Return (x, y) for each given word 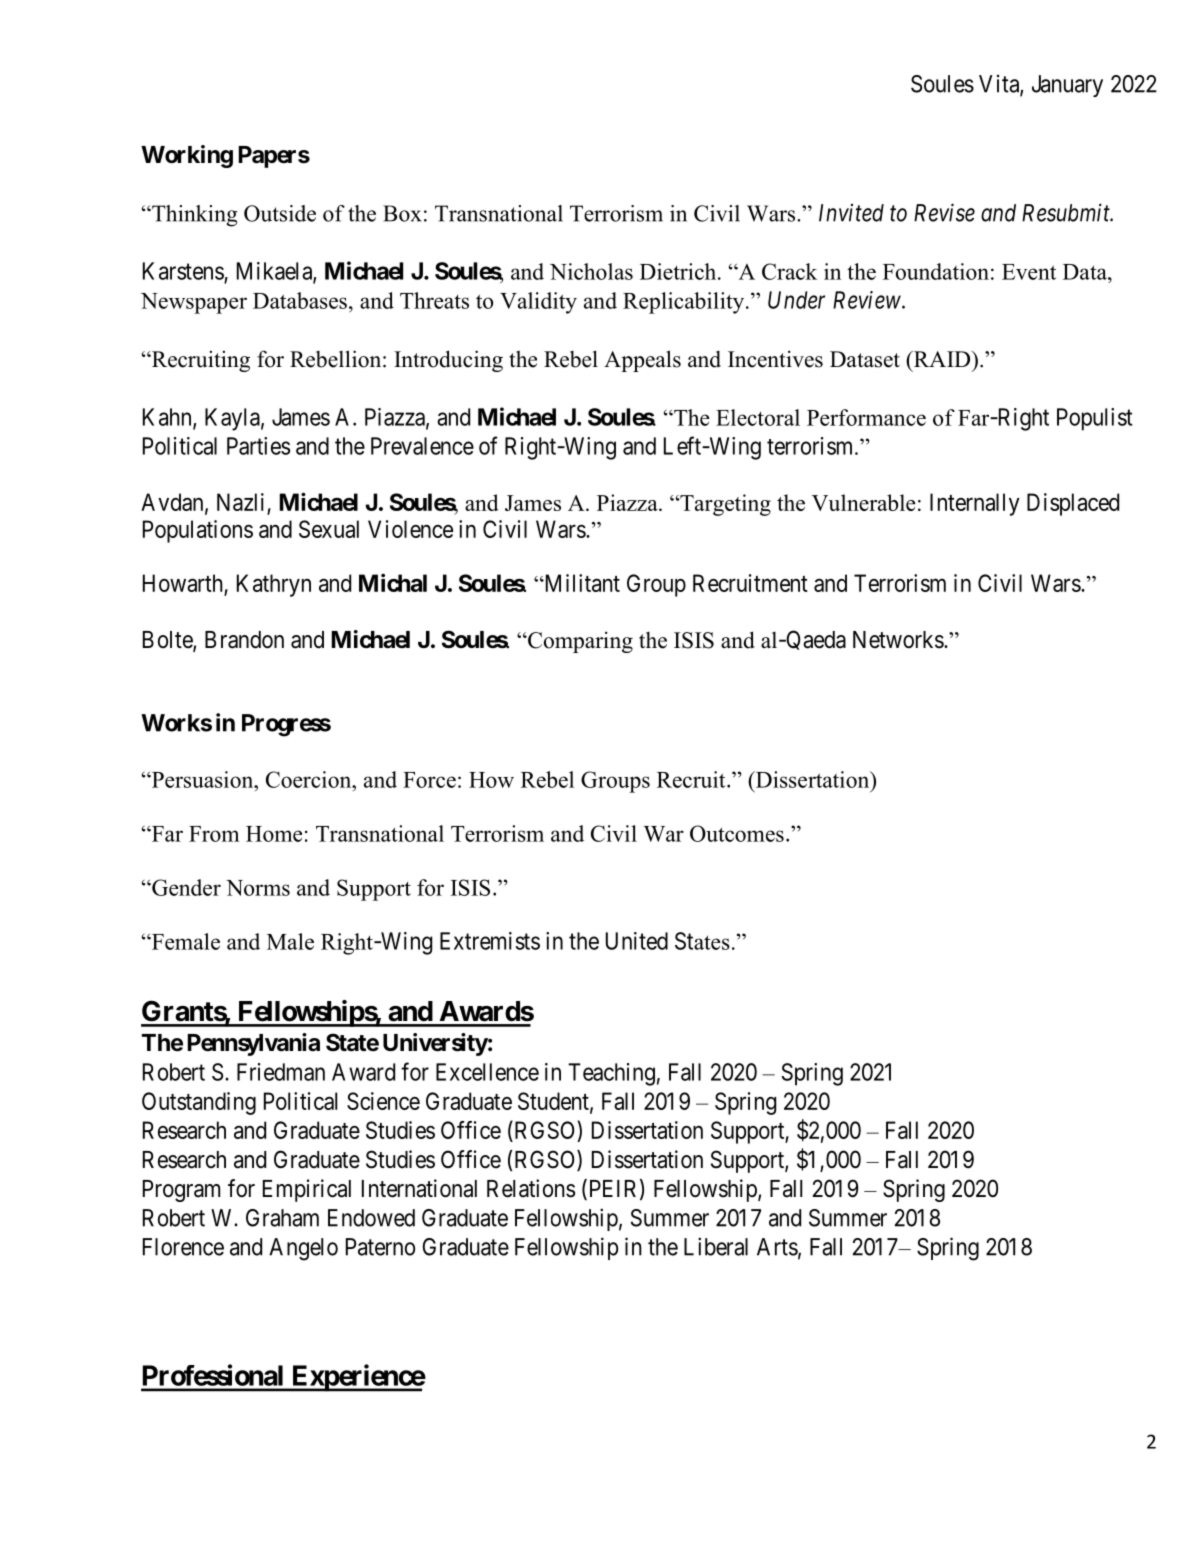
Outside (280, 213)
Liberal (716, 1246)
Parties (258, 446)
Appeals (642, 361)
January (1067, 86)
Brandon (244, 640)
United (637, 941)
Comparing (579, 642)
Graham (282, 1218)
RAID (942, 359)
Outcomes (737, 833)
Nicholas (591, 271)
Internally (975, 504)
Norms (258, 888)
